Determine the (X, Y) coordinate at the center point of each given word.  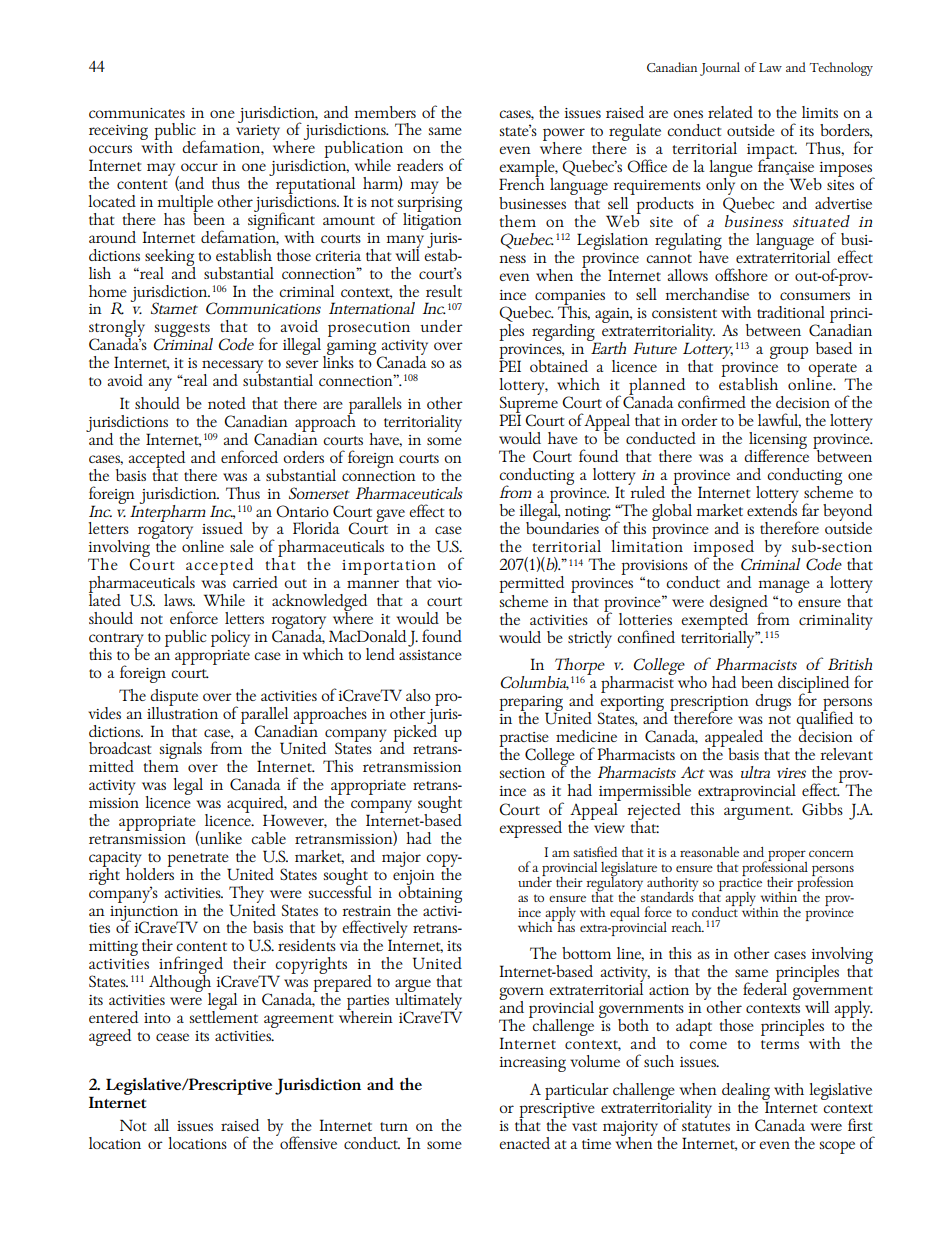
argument (758, 813)
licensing (778, 441)
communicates (137, 113)
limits (820, 112)
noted (227, 403)
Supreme (529, 404)
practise (525, 741)
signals (181, 750)
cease (172, 1037)
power (564, 135)
